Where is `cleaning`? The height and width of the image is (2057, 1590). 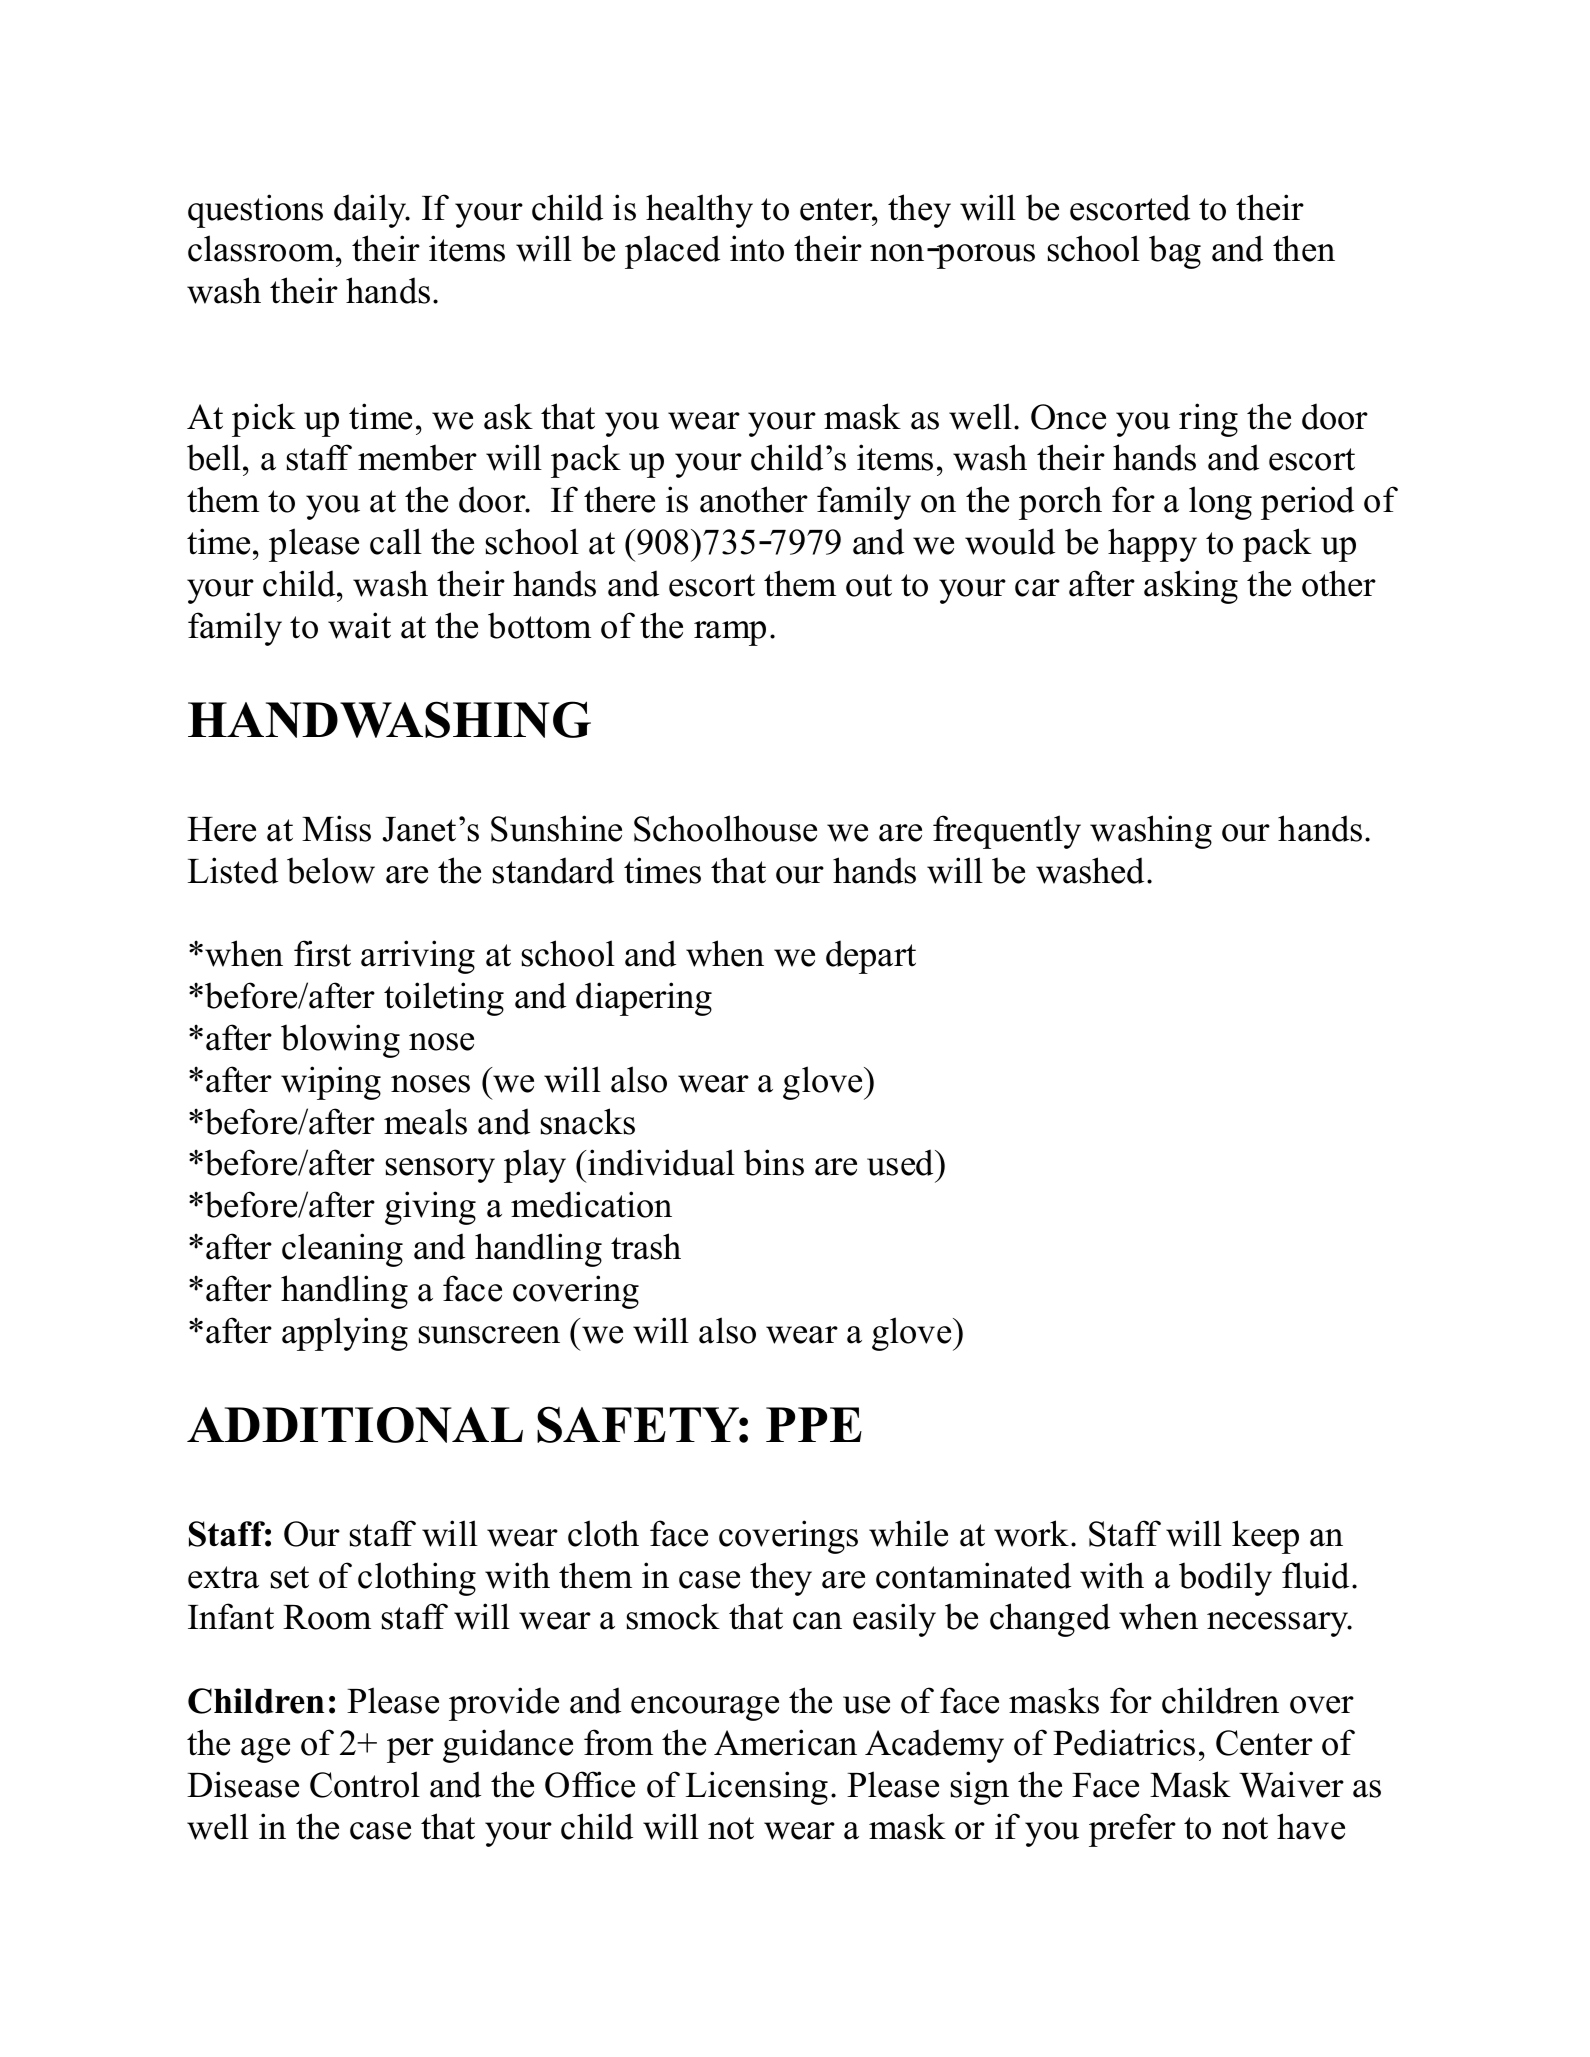
cleaning is located at coordinates (342, 1250).
